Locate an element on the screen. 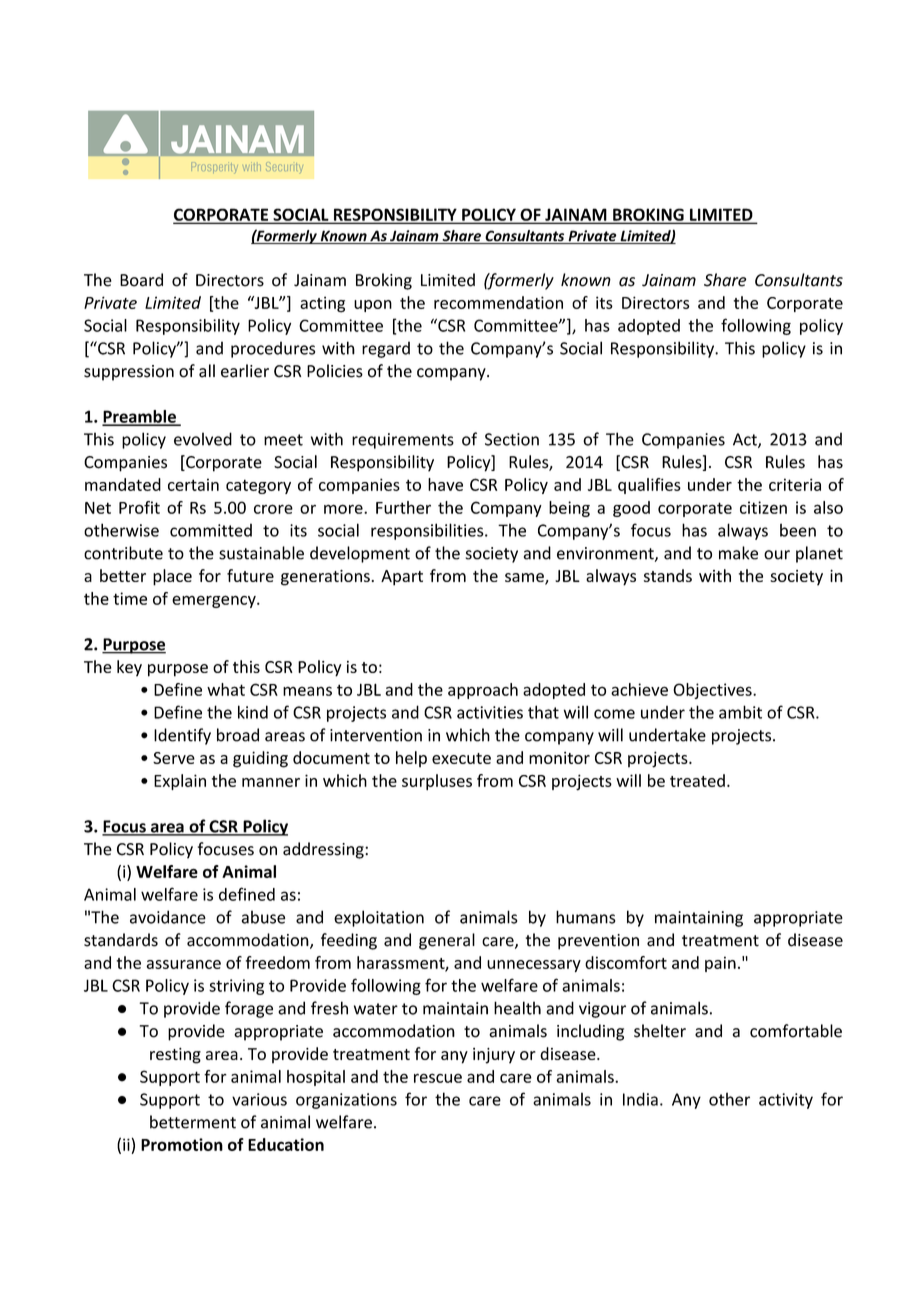 The height and width of the screenshot is (1308, 924). activities is located at coordinates (490, 712).
